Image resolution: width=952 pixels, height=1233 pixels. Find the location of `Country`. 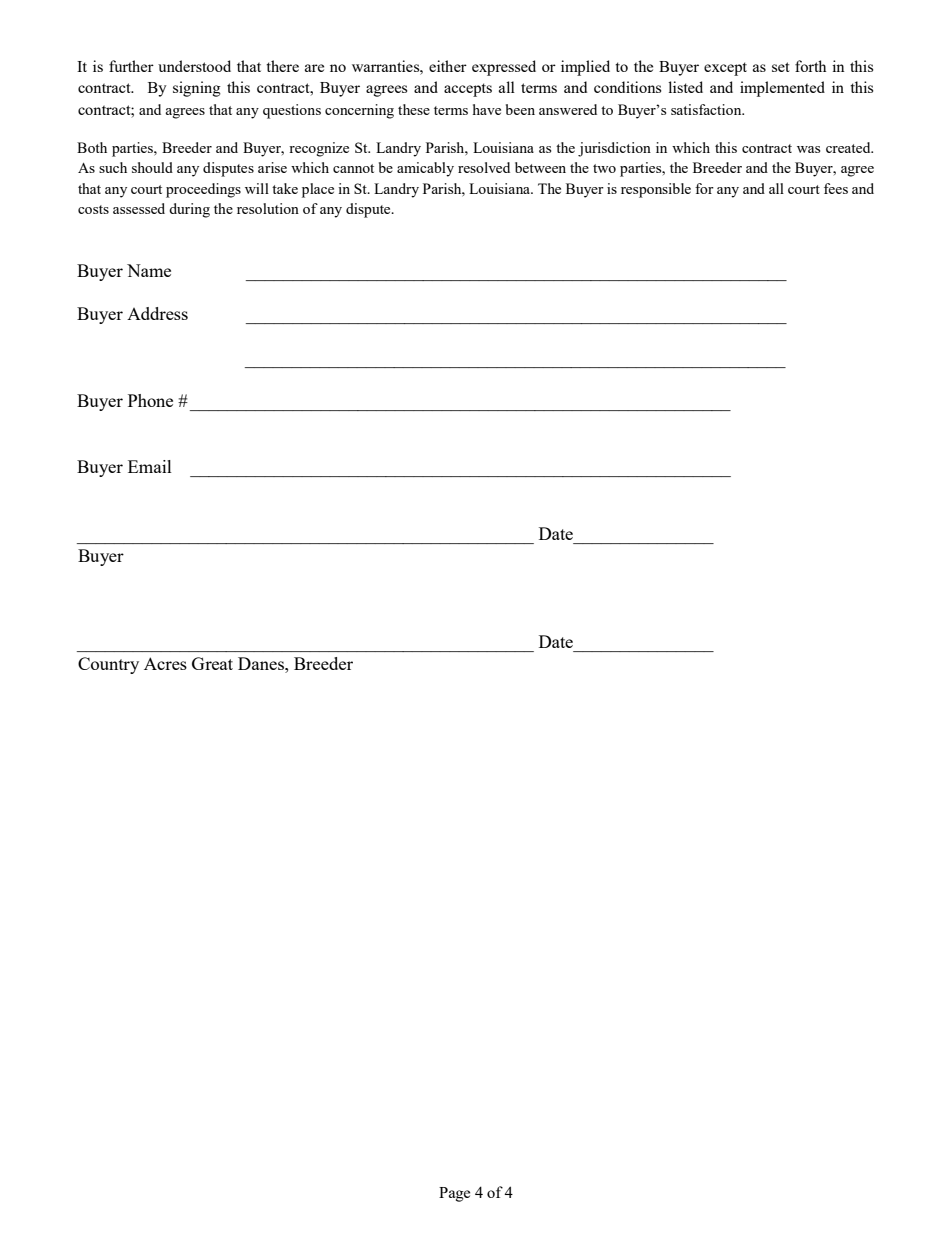

Country is located at coordinates (108, 665).
